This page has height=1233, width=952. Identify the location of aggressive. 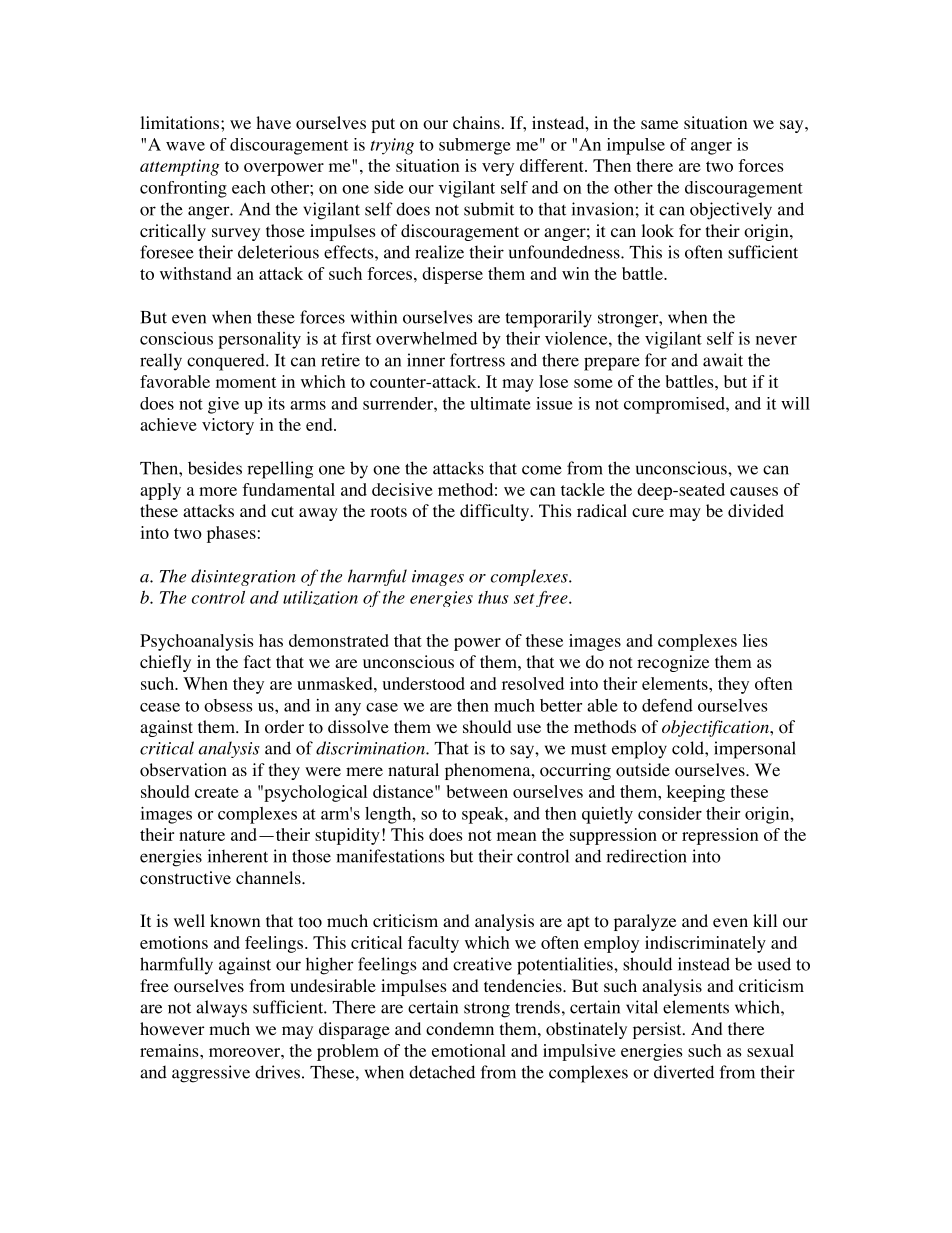
(211, 1074).
